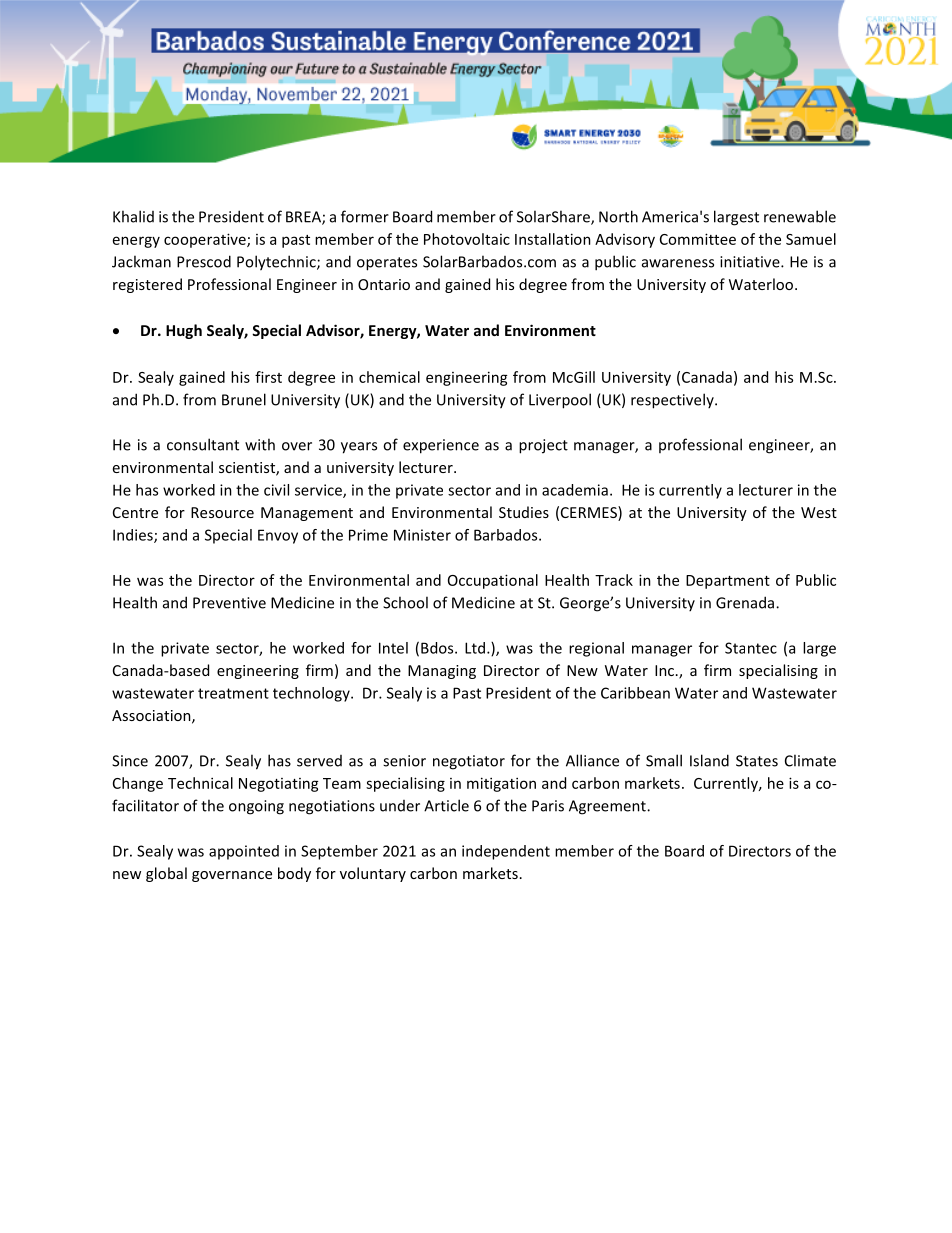  What do you see at coordinates (608, 807) in the image?
I see `Agreement` at bounding box center [608, 807].
